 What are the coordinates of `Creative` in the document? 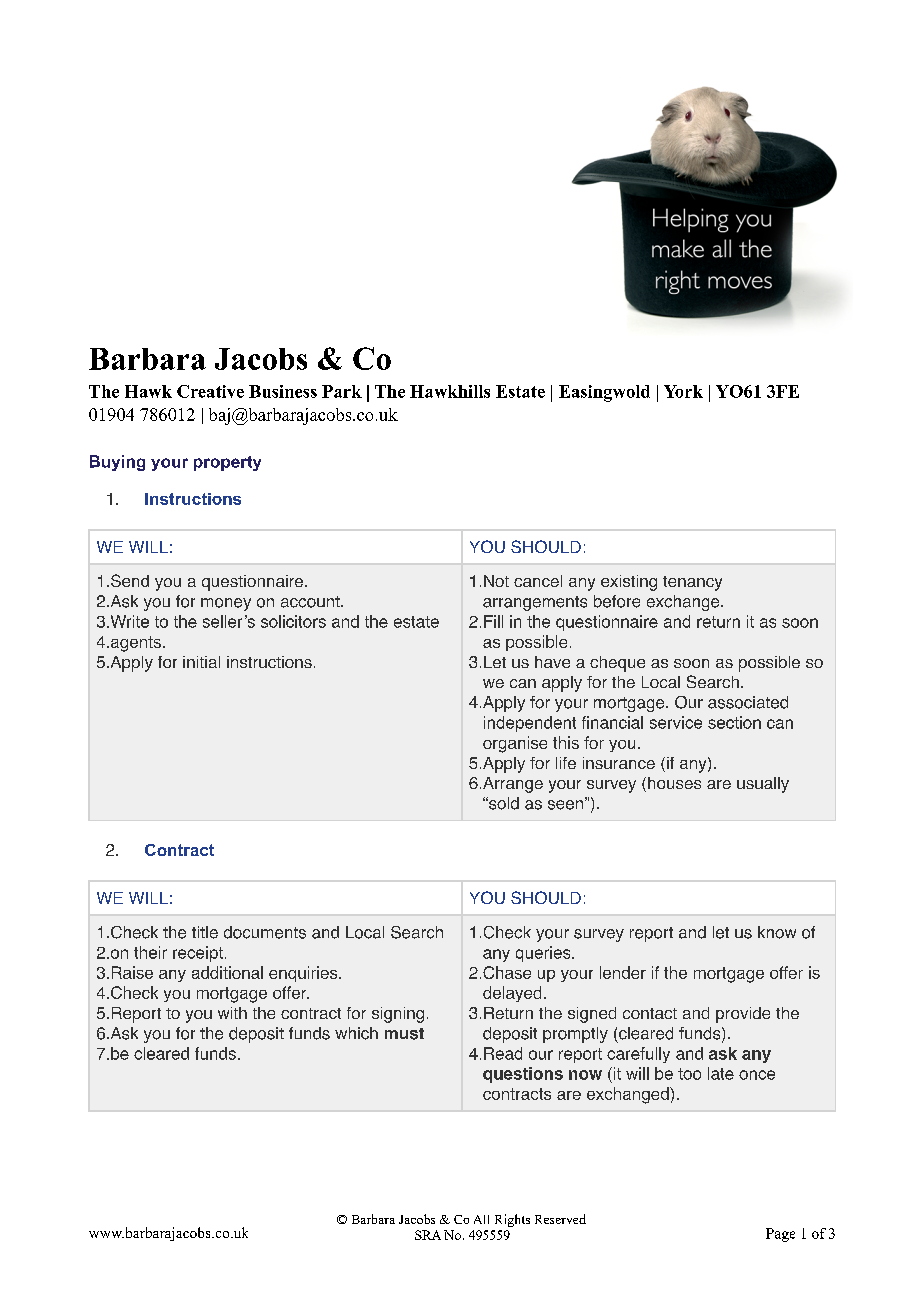 It's located at (210, 391).
